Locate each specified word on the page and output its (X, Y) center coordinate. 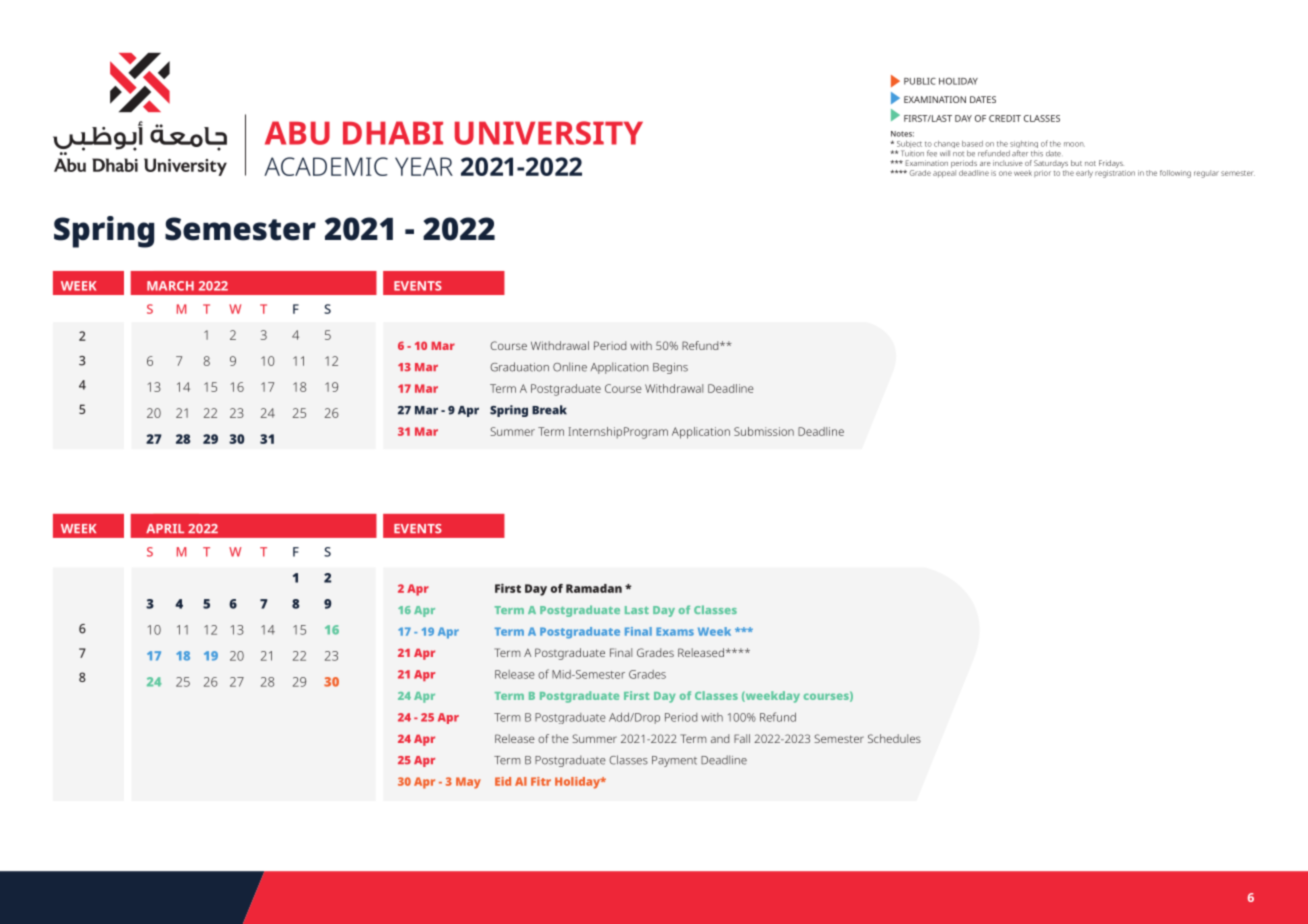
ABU (297, 133)
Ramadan (594, 588)
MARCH (170, 286)
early (1084, 174)
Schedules (894, 738)
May (468, 783)
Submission (764, 431)
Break (549, 410)
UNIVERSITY (549, 133)
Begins (670, 368)
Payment (674, 761)
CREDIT (1005, 118)
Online (570, 367)
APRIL (165, 528)
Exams (675, 631)
